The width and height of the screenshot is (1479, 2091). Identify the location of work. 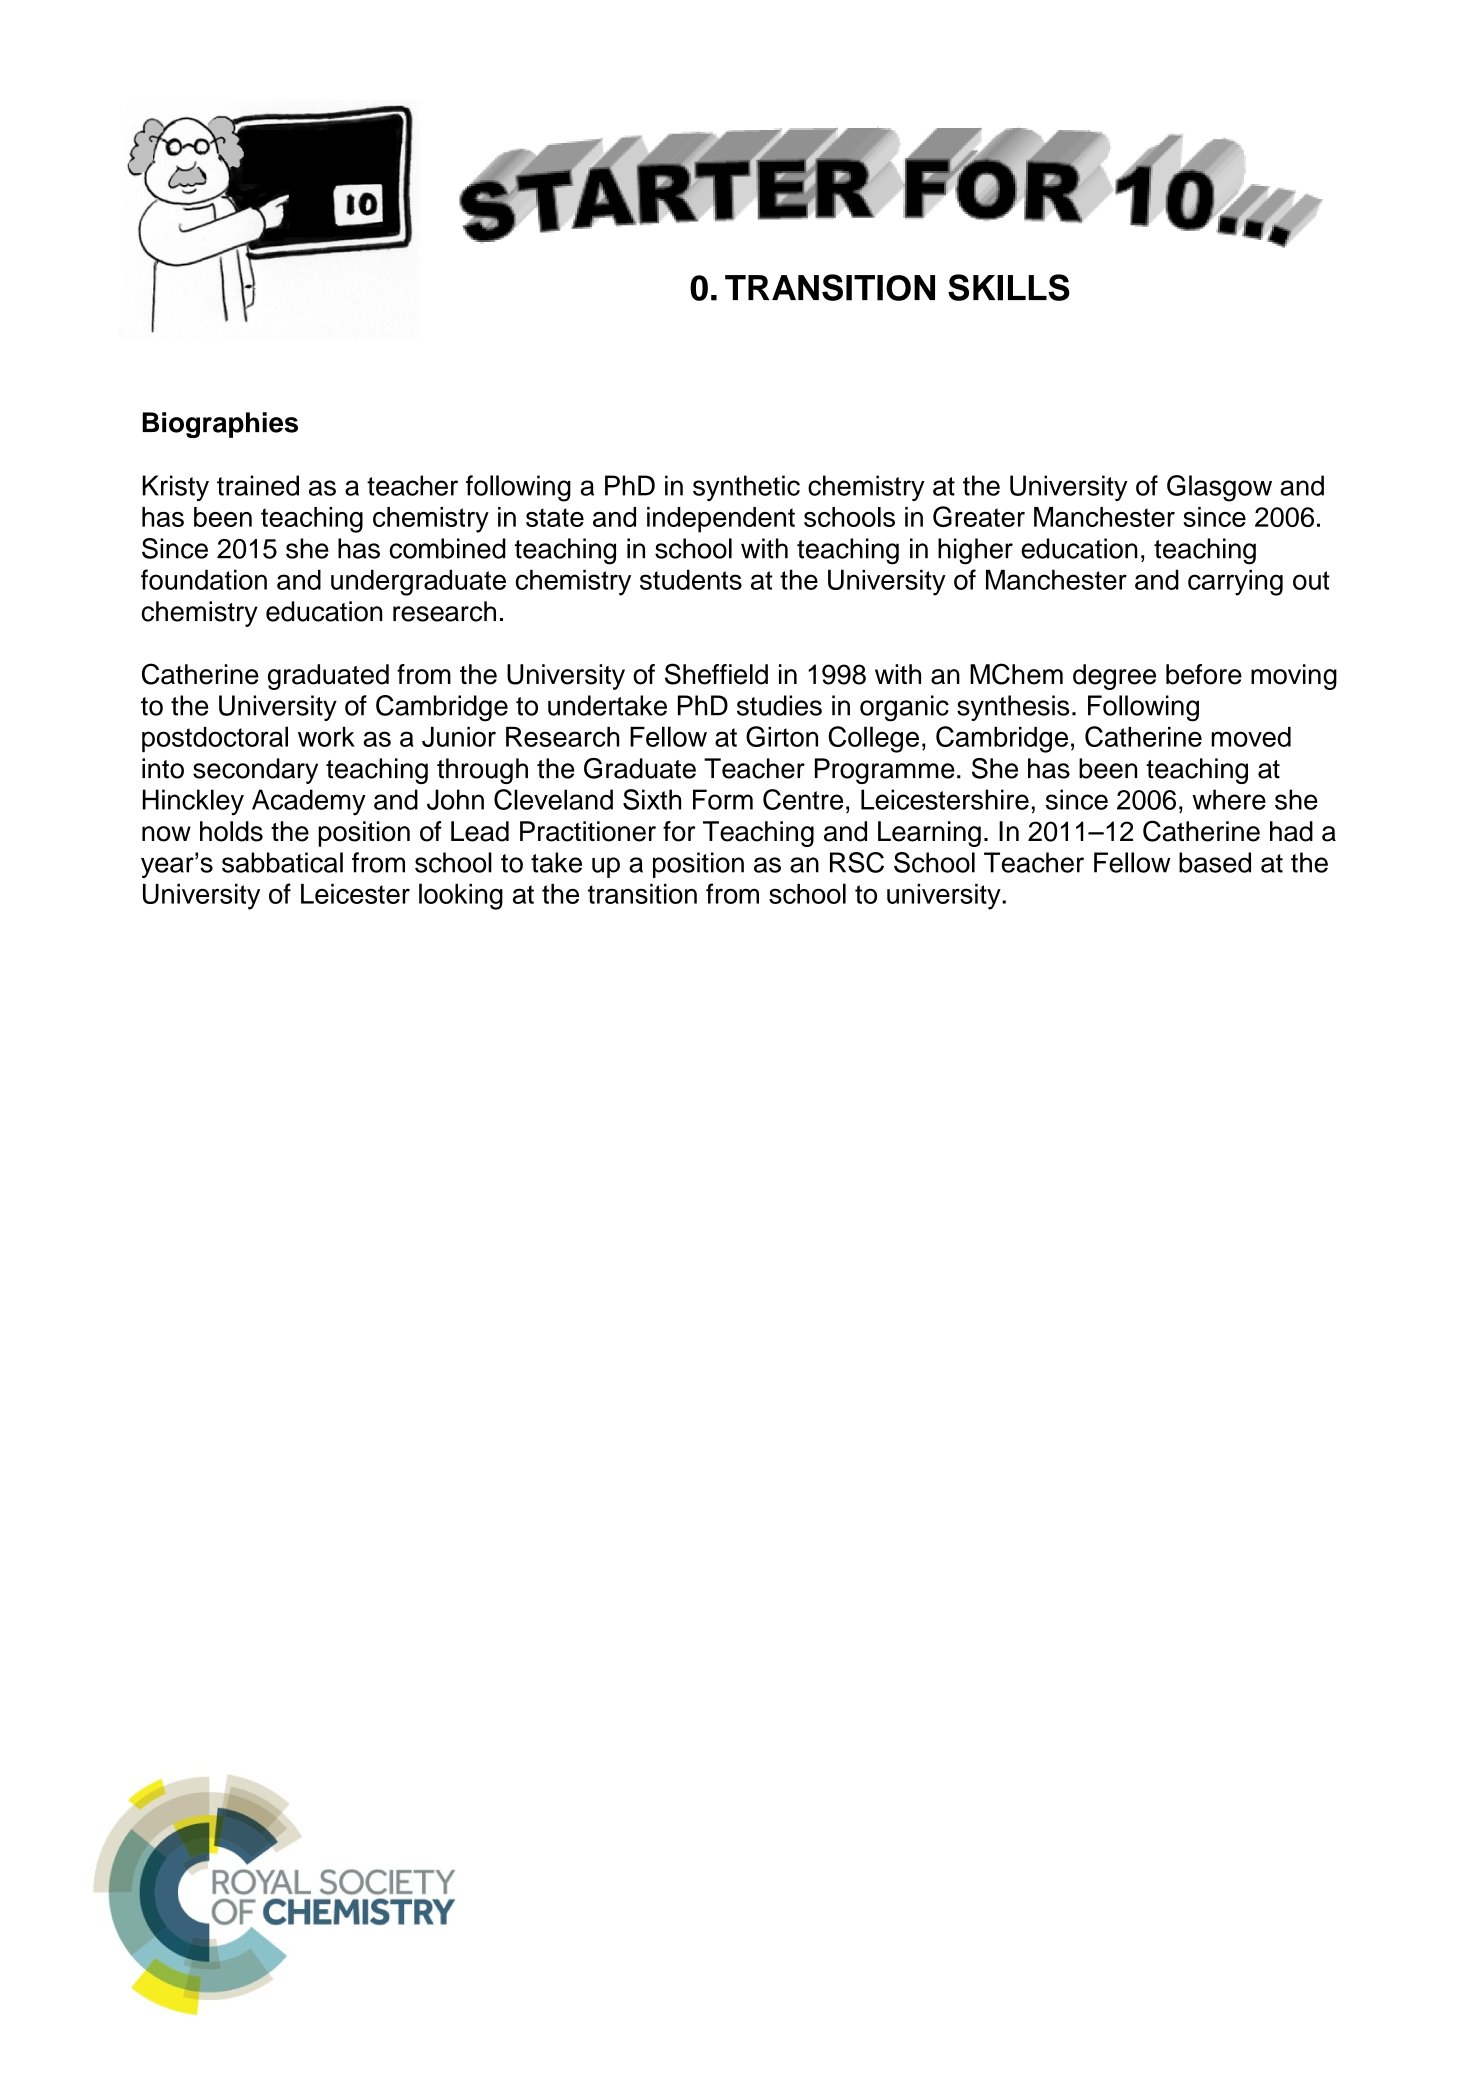
(326, 737).
